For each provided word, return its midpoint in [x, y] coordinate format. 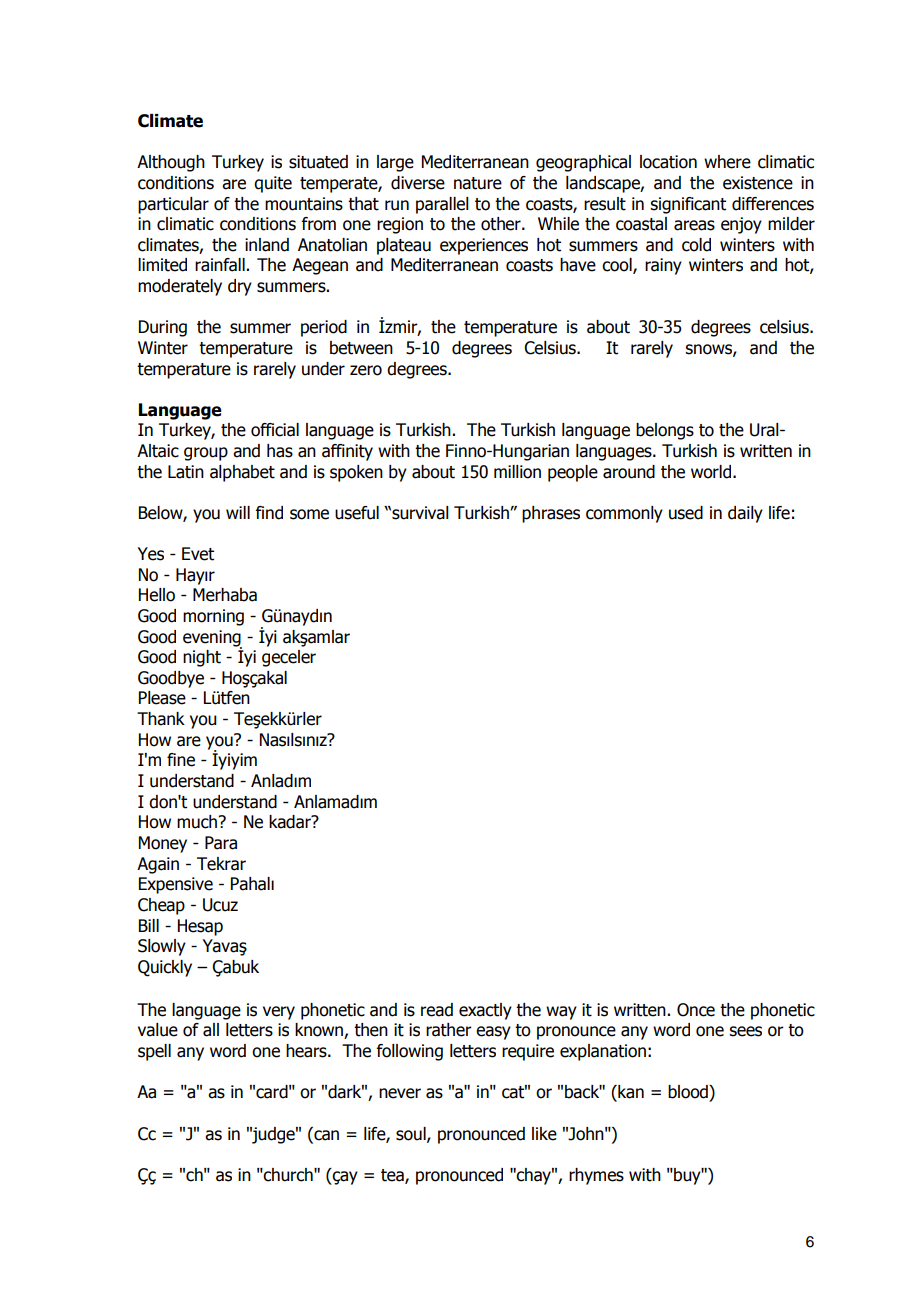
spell [154, 1052]
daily [745, 514]
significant [688, 205]
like [544, 1134]
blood [689, 1092]
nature [478, 183]
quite [273, 184]
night [202, 658]
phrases [551, 514]
